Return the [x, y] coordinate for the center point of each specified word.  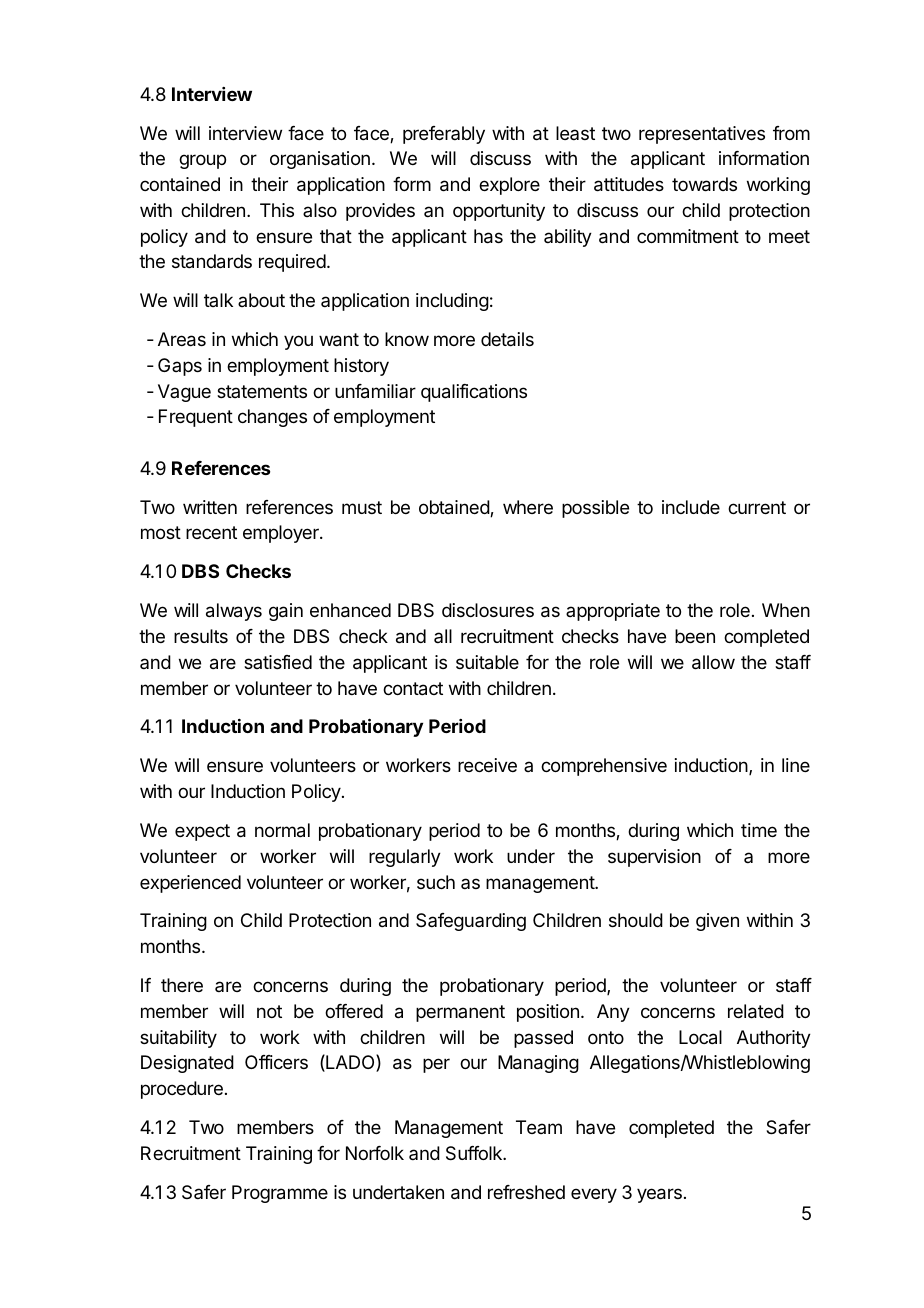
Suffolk [475, 1153]
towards [704, 184]
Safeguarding [471, 922]
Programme [280, 1194]
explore [509, 186]
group [202, 161]
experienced [190, 884]
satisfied [278, 662]
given [717, 922]
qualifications [474, 393]
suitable [487, 662]
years [659, 1195]
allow [713, 662]
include [691, 507]
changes [272, 418]
